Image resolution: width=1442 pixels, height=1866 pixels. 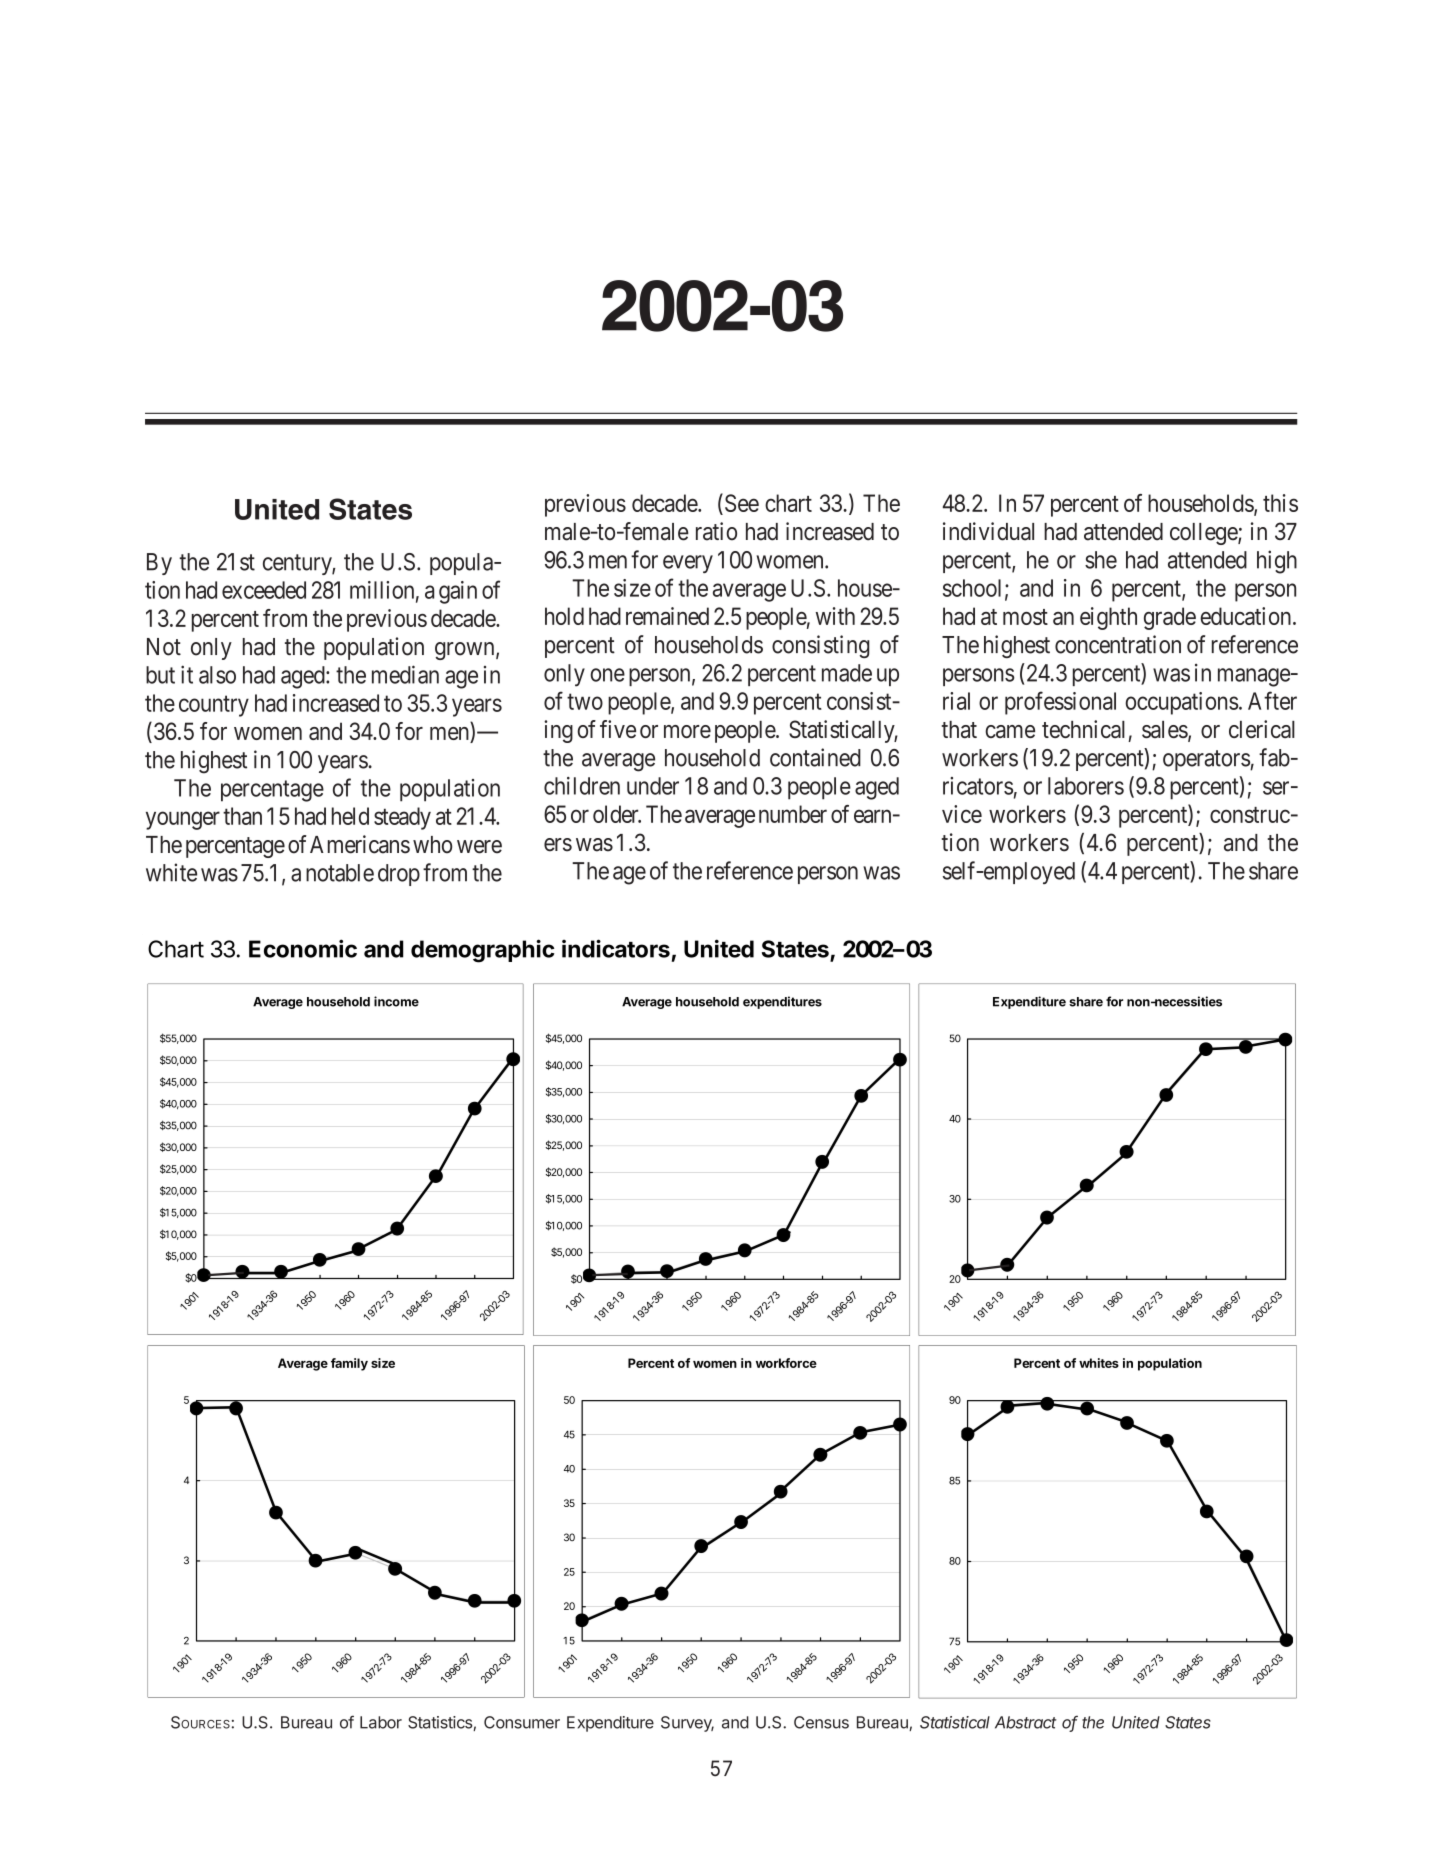 What do you see at coordinates (264, 590) in the screenshot?
I see `exceeded` at bounding box center [264, 590].
